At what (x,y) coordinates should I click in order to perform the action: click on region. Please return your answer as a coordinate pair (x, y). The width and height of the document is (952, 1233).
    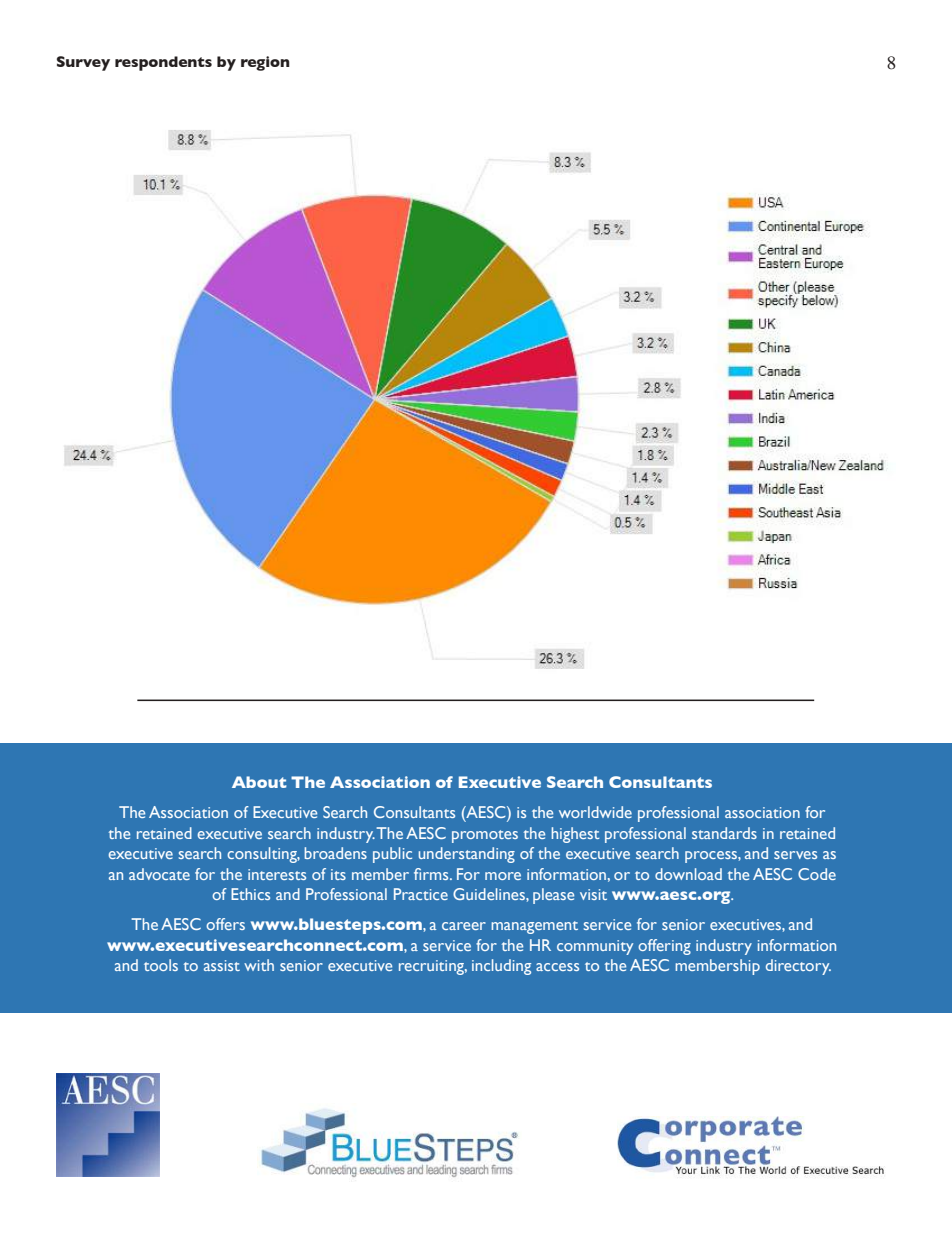
    Looking at the image, I should click on (265, 63).
